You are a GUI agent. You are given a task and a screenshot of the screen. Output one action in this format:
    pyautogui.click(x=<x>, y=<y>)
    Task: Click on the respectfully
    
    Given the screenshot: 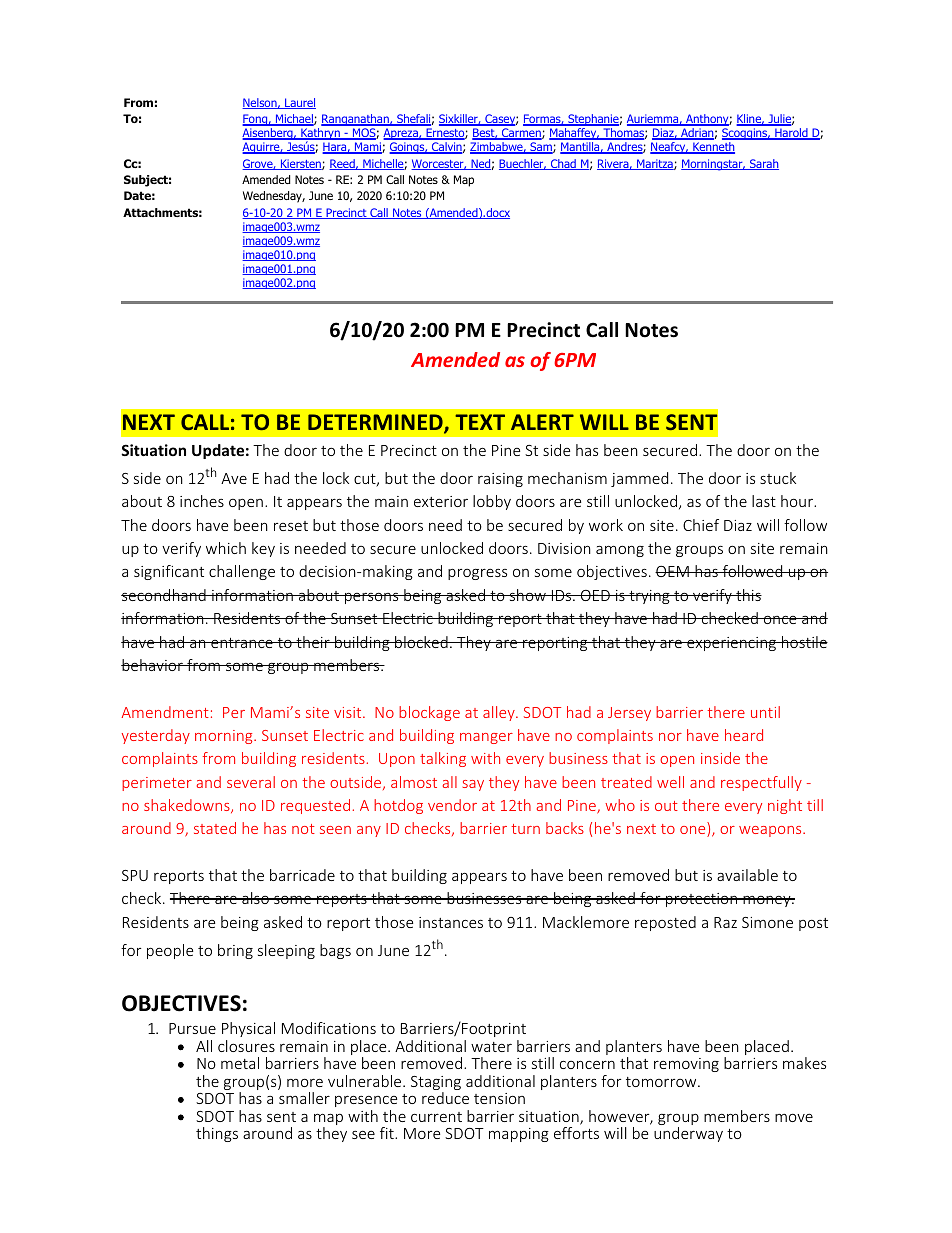 What is the action you would take?
    pyautogui.click(x=761, y=783)
